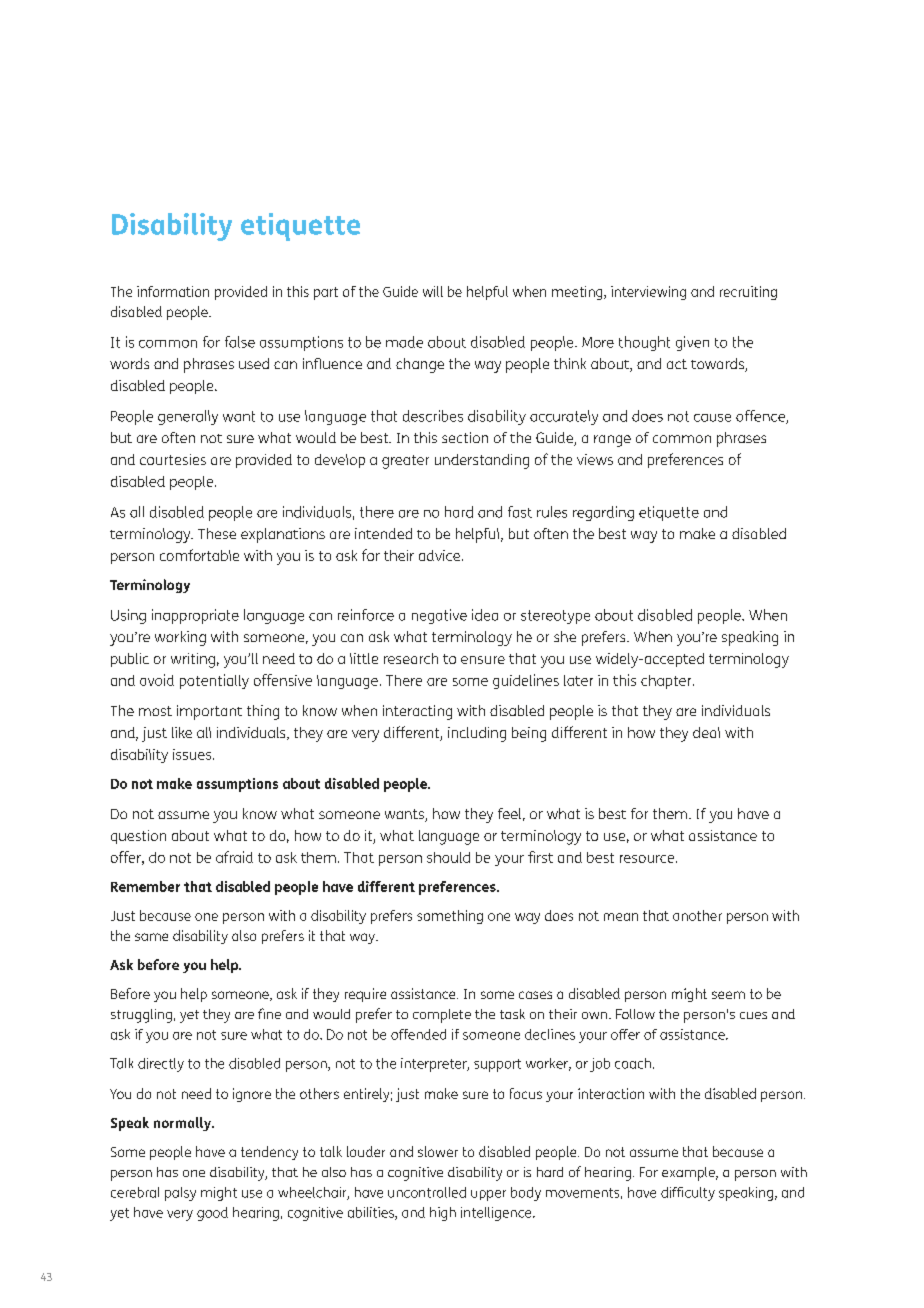 The image size is (924, 1308). Describe the element at coordinates (442, 1016) in the screenshot. I see `complete` at that location.
